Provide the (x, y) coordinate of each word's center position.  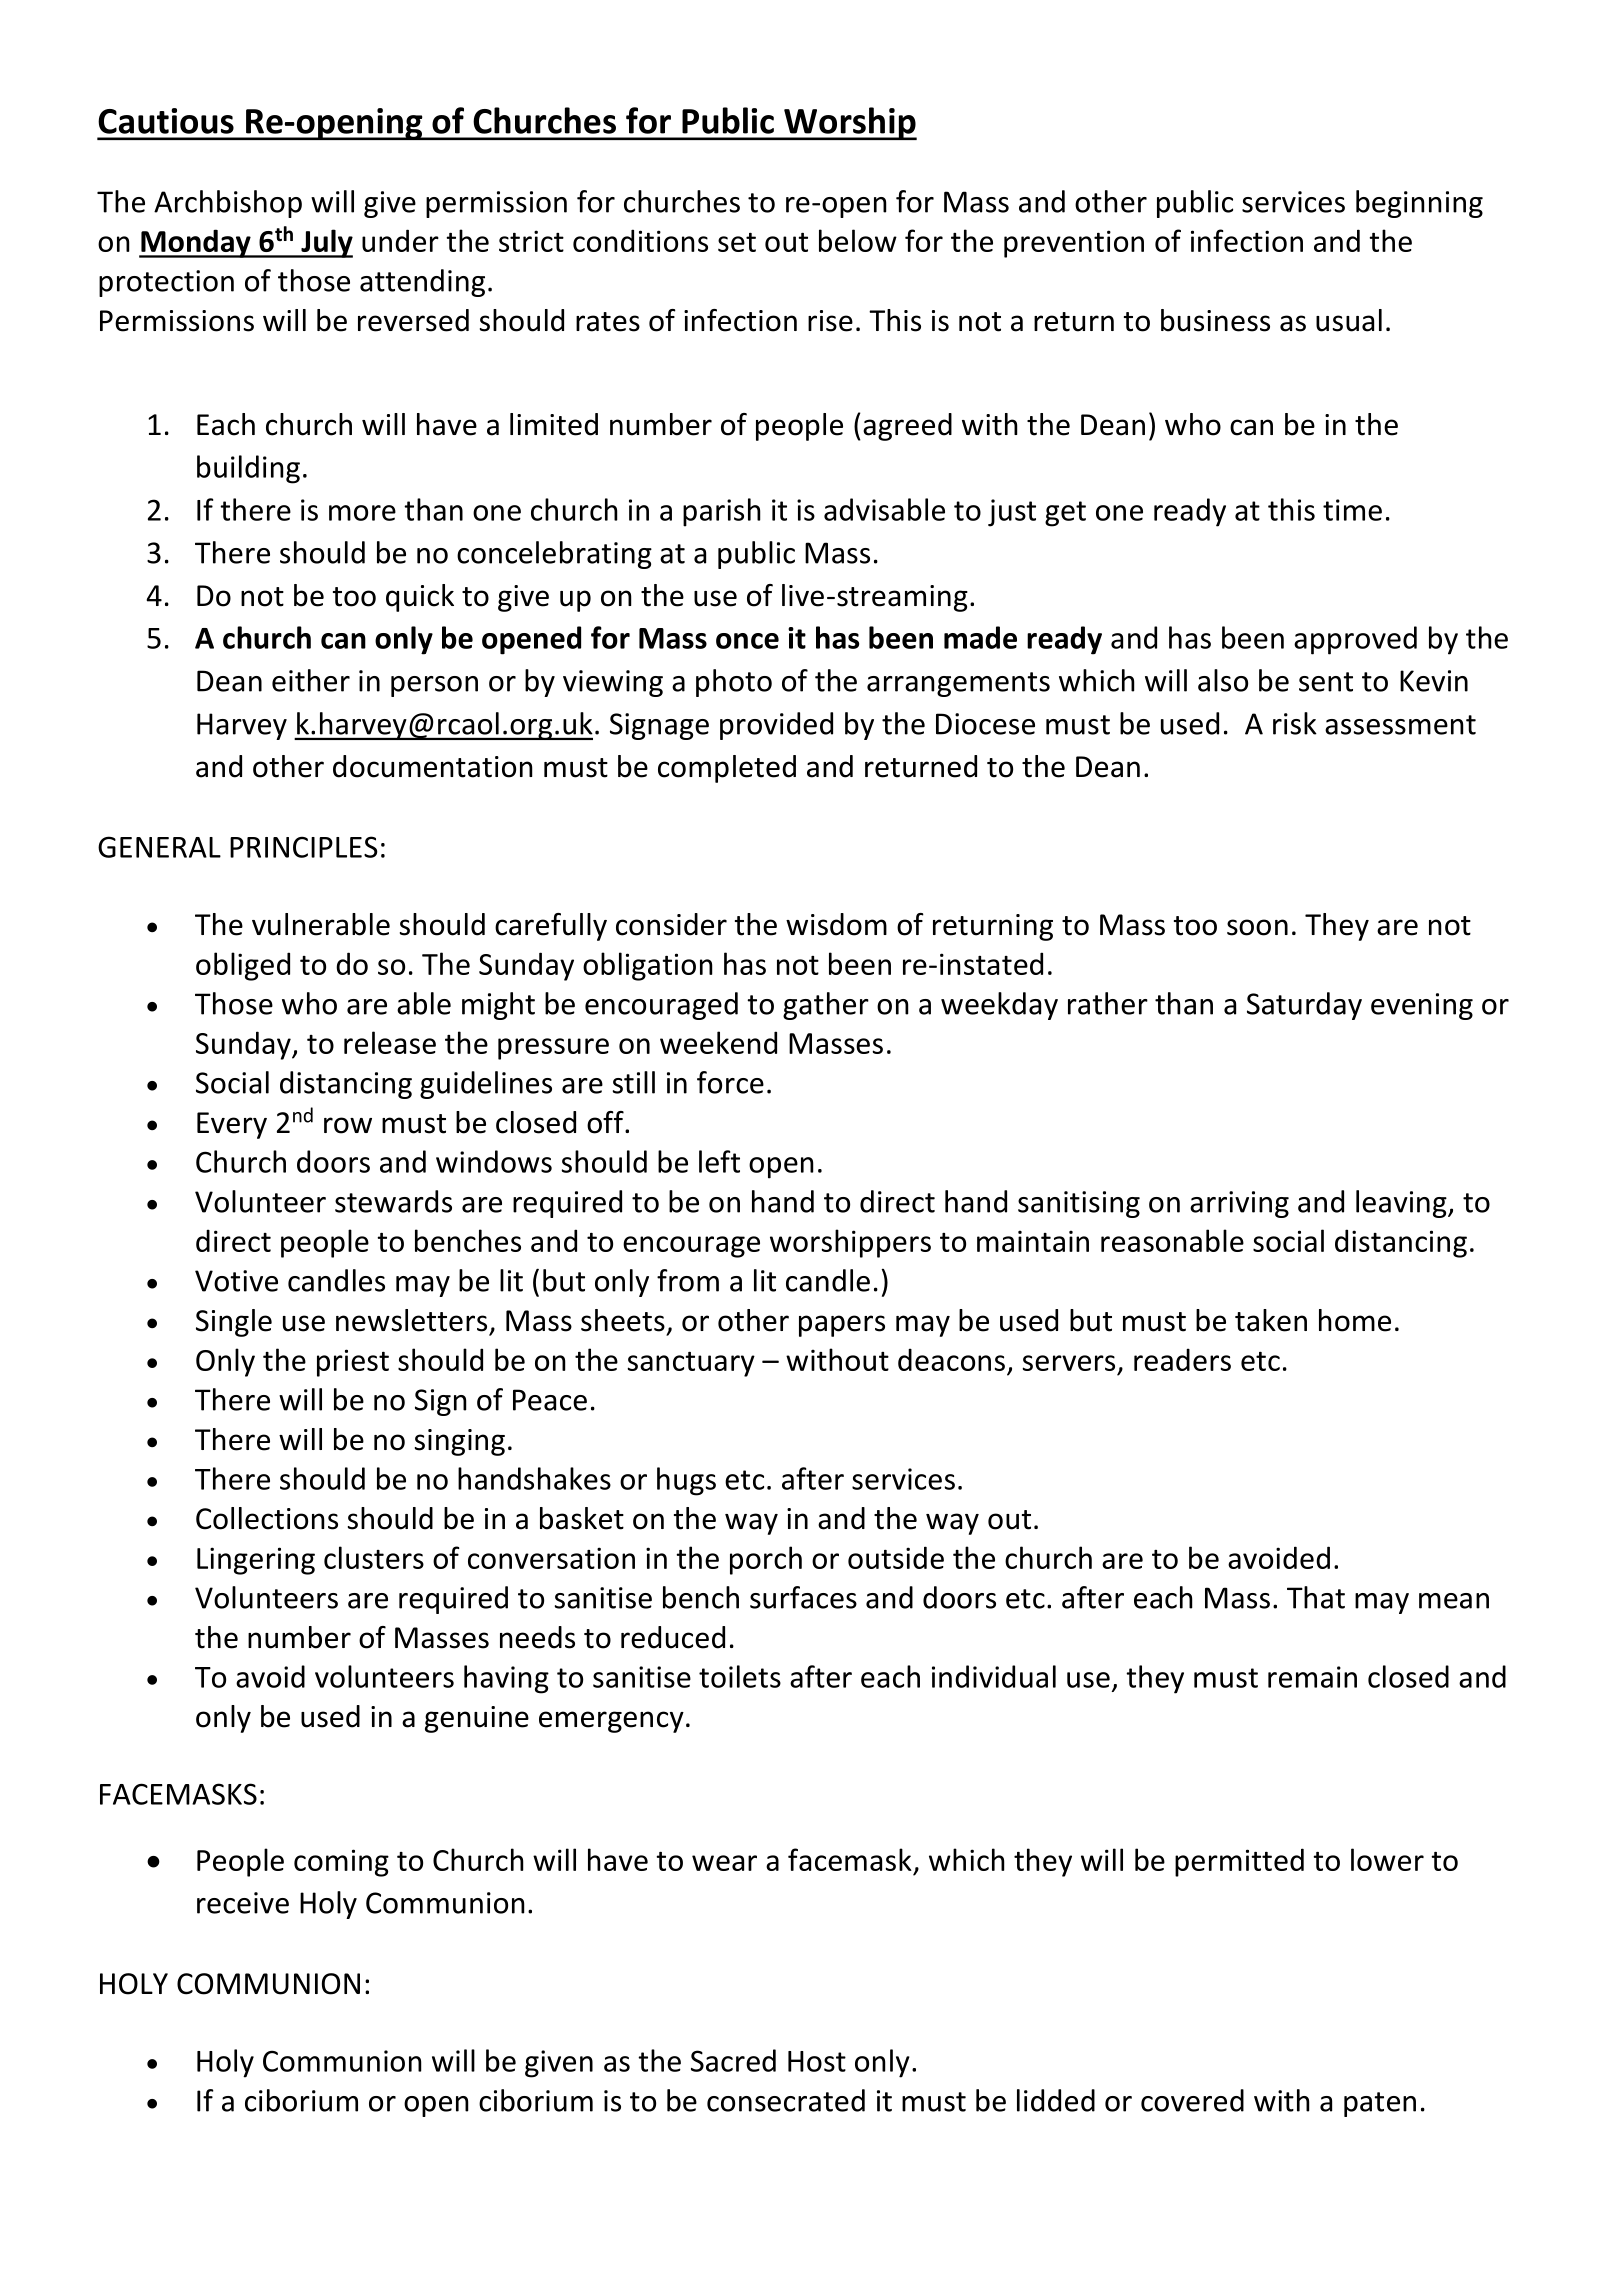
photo (734, 683)
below (858, 240)
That (1316, 1597)
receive (243, 1903)
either (311, 680)
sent (1326, 682)
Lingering (256, 1561)
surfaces (803, 1597)
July (326, 243)
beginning (1419, 204)
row (348, 1125)
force (730, 1082)
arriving (1239, 1204)
